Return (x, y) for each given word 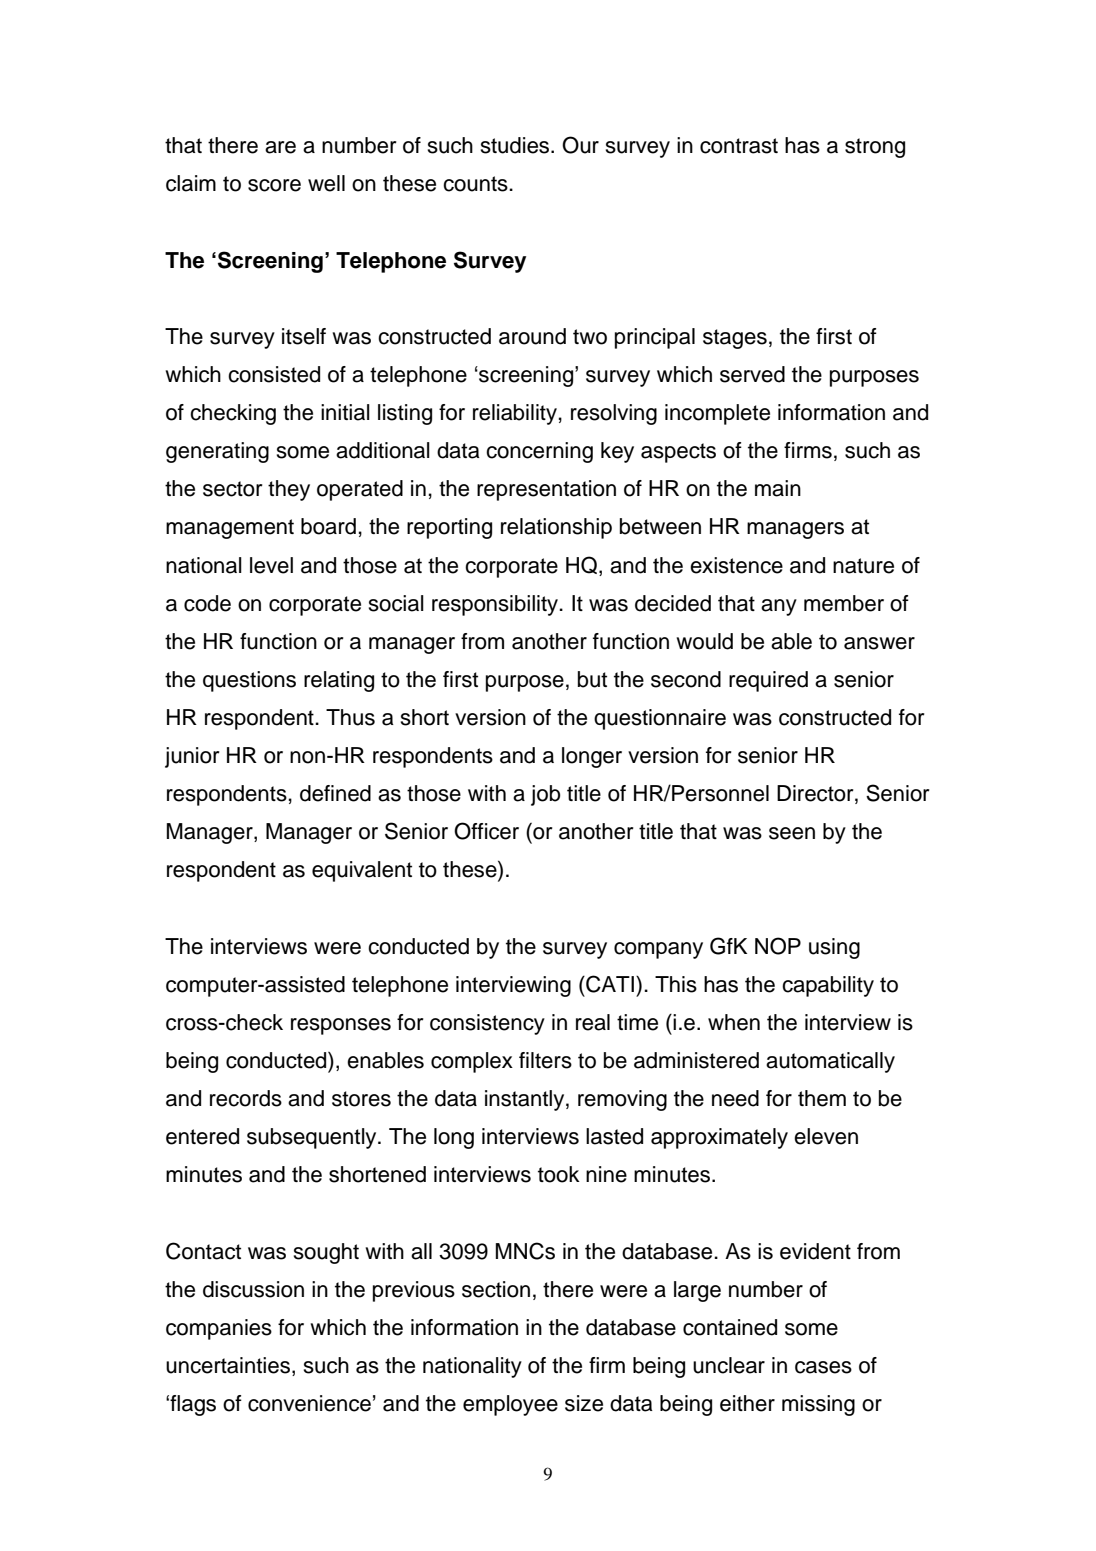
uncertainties (228, 1365)
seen (792, 833)
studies (516, 145)
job (545, 795)
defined (335, 793)
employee (510, 1405)
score (274, 185)
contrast (739, 146)
